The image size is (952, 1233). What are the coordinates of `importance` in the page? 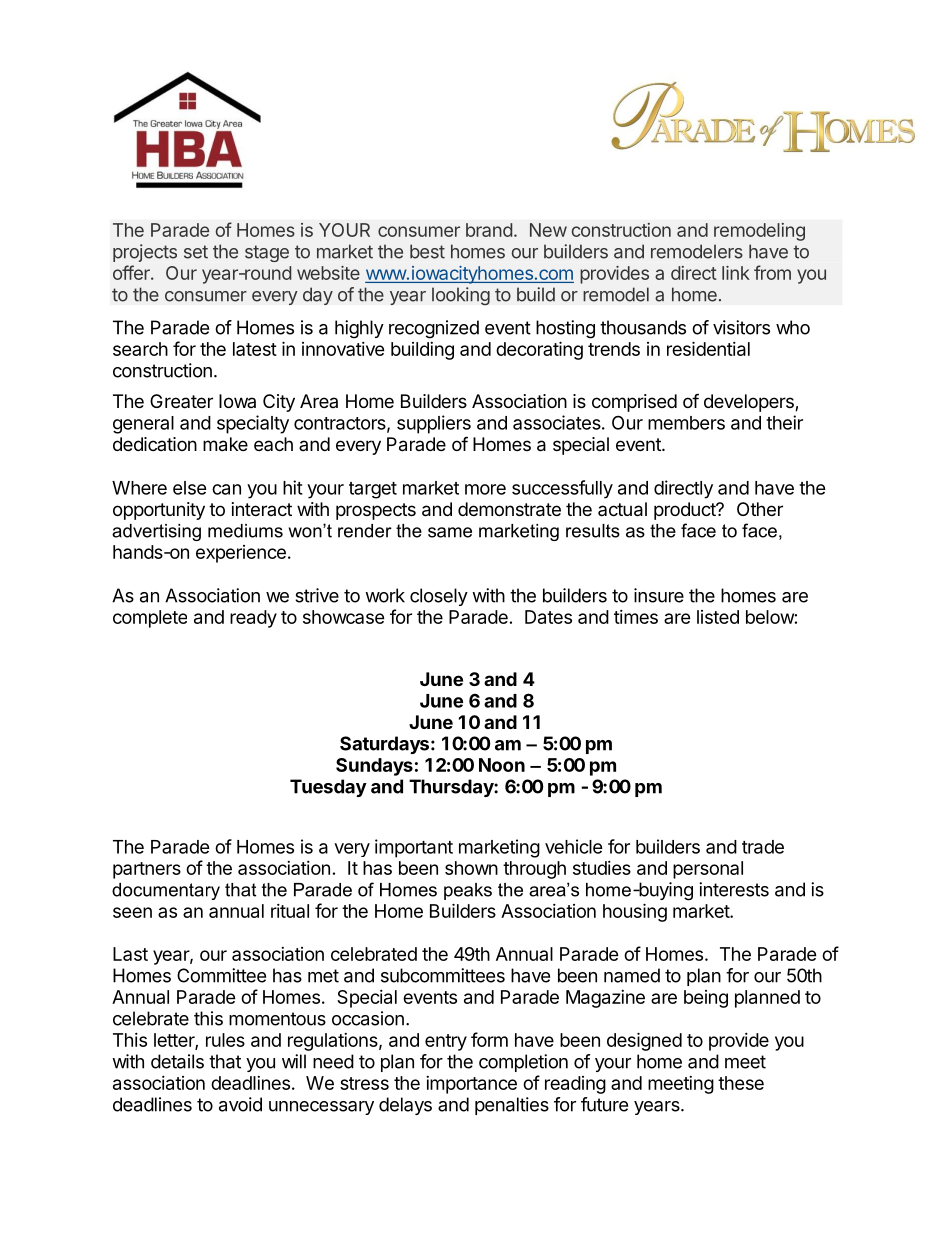 It's located at (471, 1085).
